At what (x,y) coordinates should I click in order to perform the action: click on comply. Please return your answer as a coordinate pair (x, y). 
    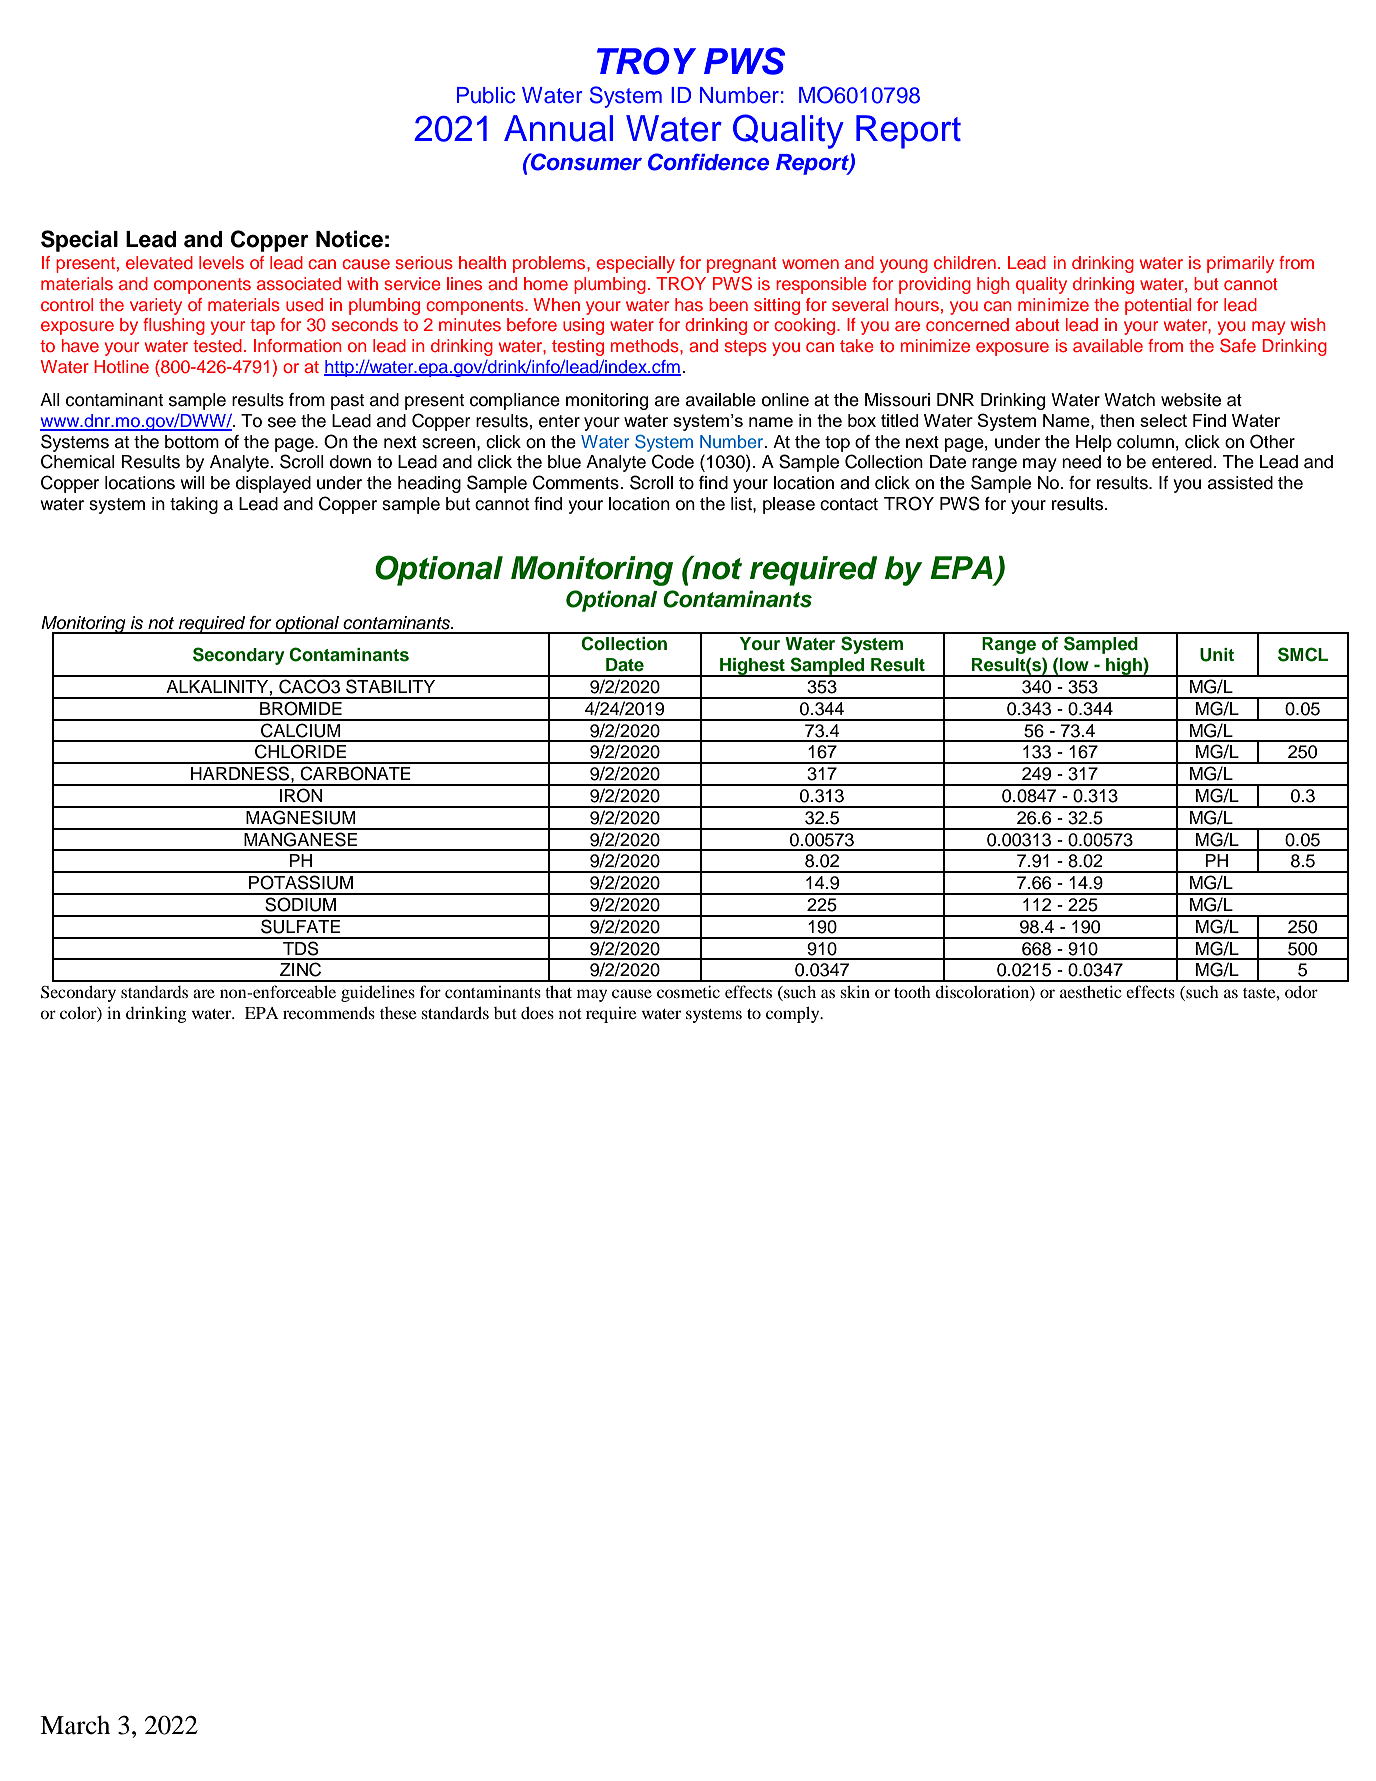
    Looking at the image, I should click on (794, 1014).
